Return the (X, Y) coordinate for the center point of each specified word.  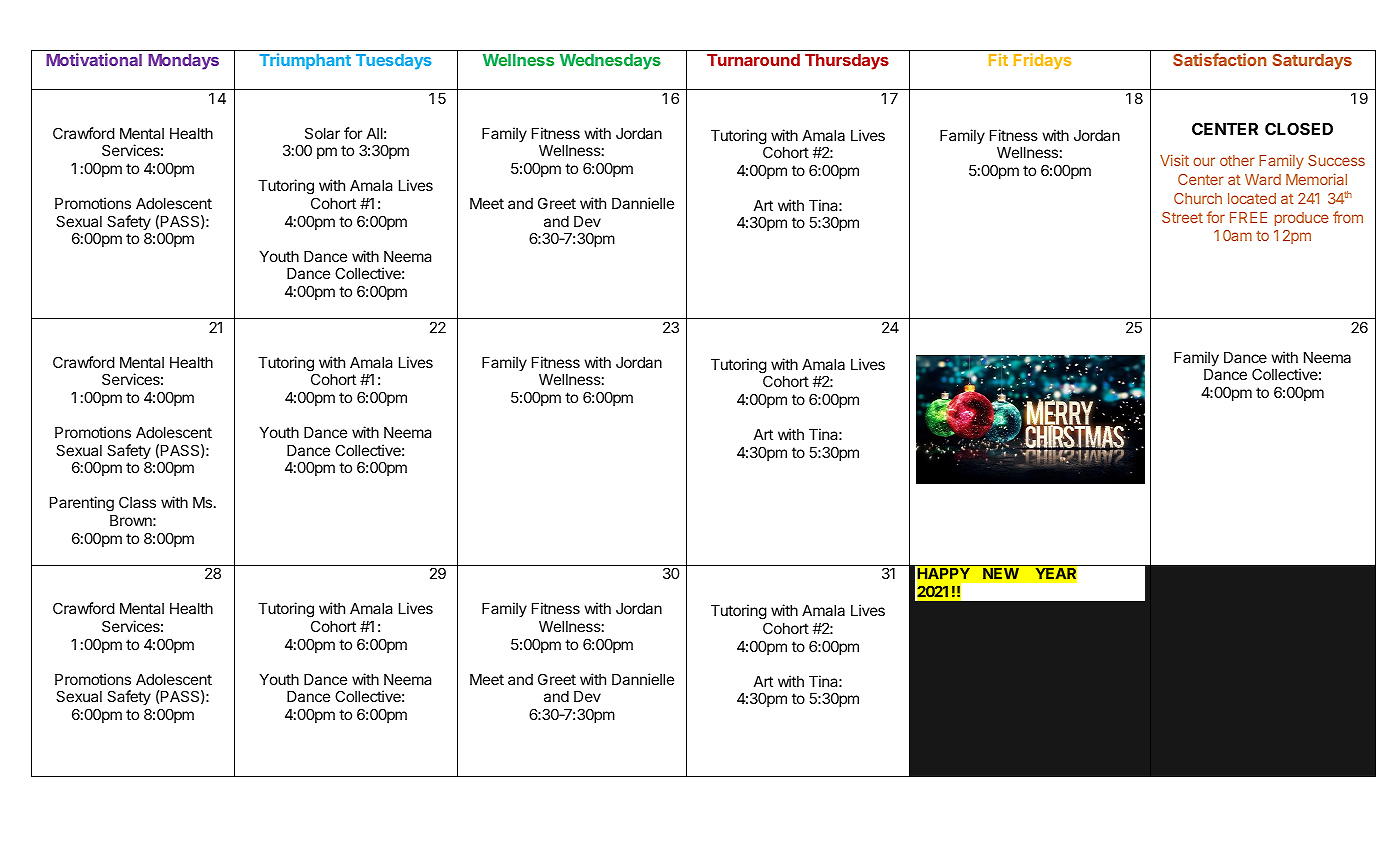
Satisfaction (1220, 59)
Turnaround (753, 60)
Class (137, 502)
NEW (1001, 573)
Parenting (82, 504)
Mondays (183, 62)
